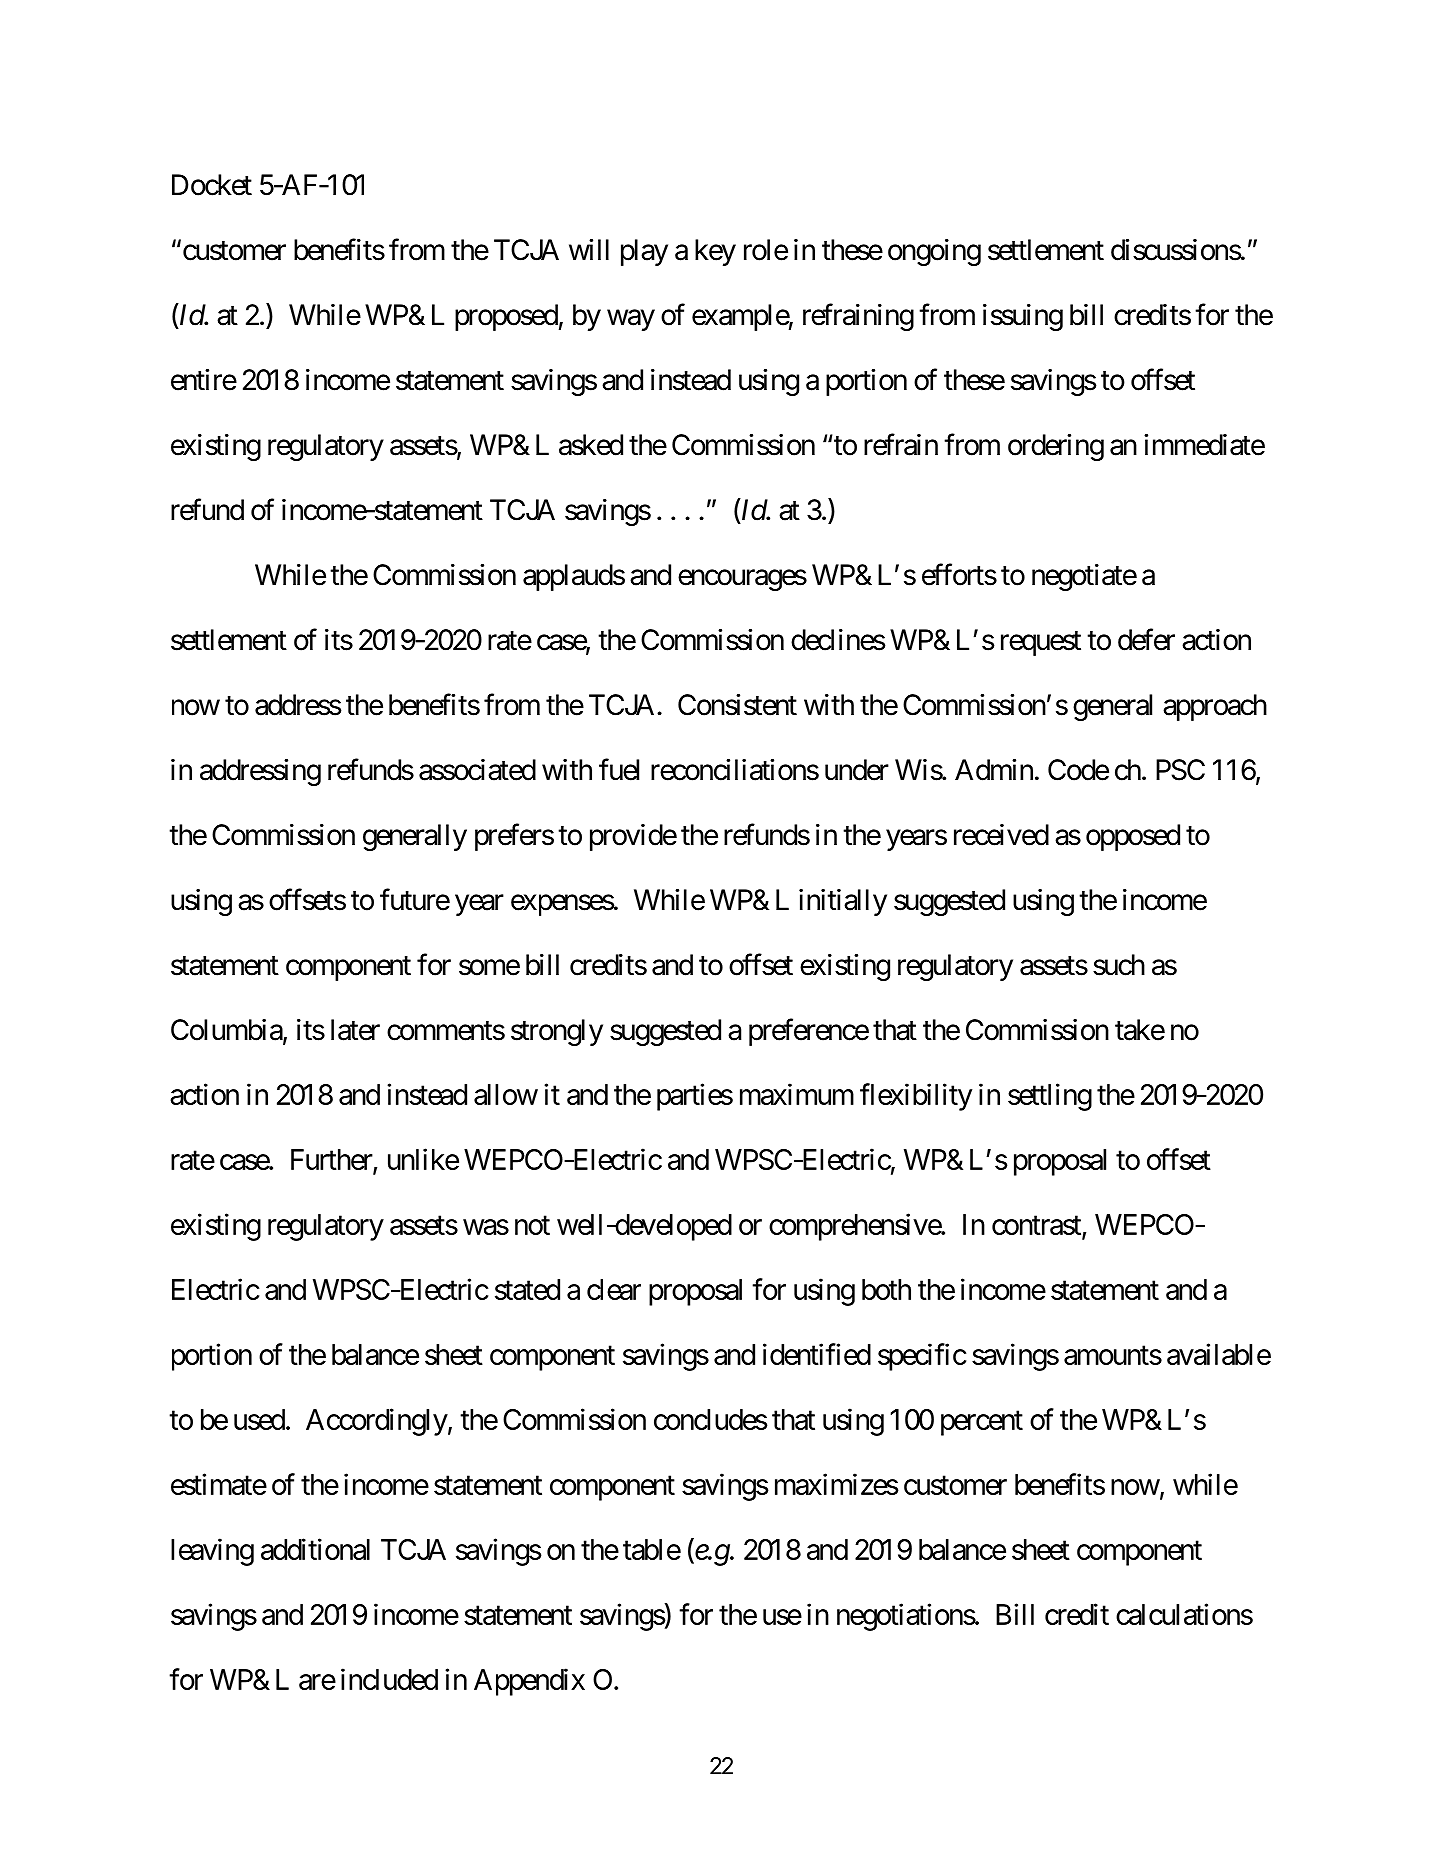  Describe the element at coordinates (715, 252) in the screenshot. I see `key` at that location.
